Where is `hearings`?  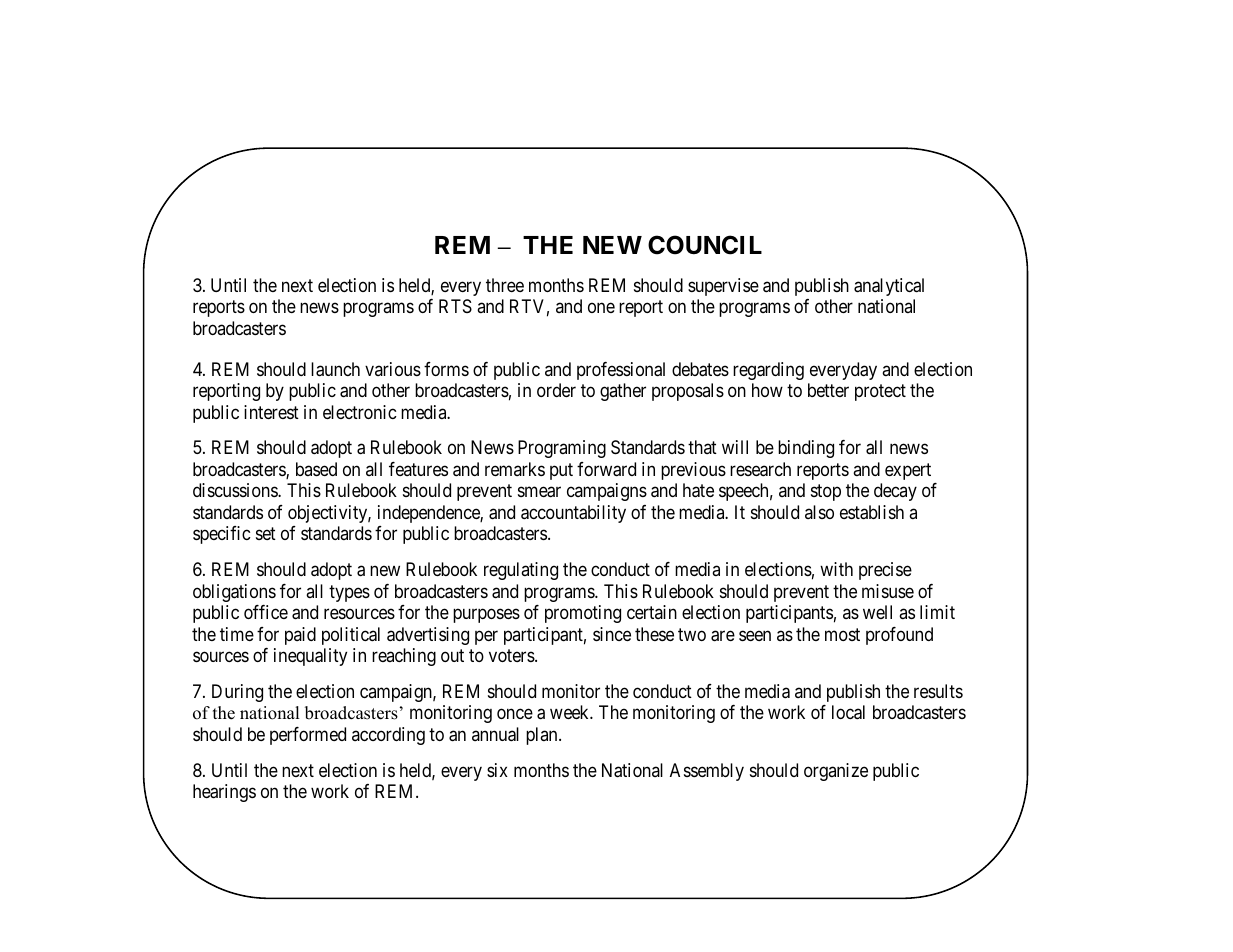
hearings is located at coordinates (224, 793).
